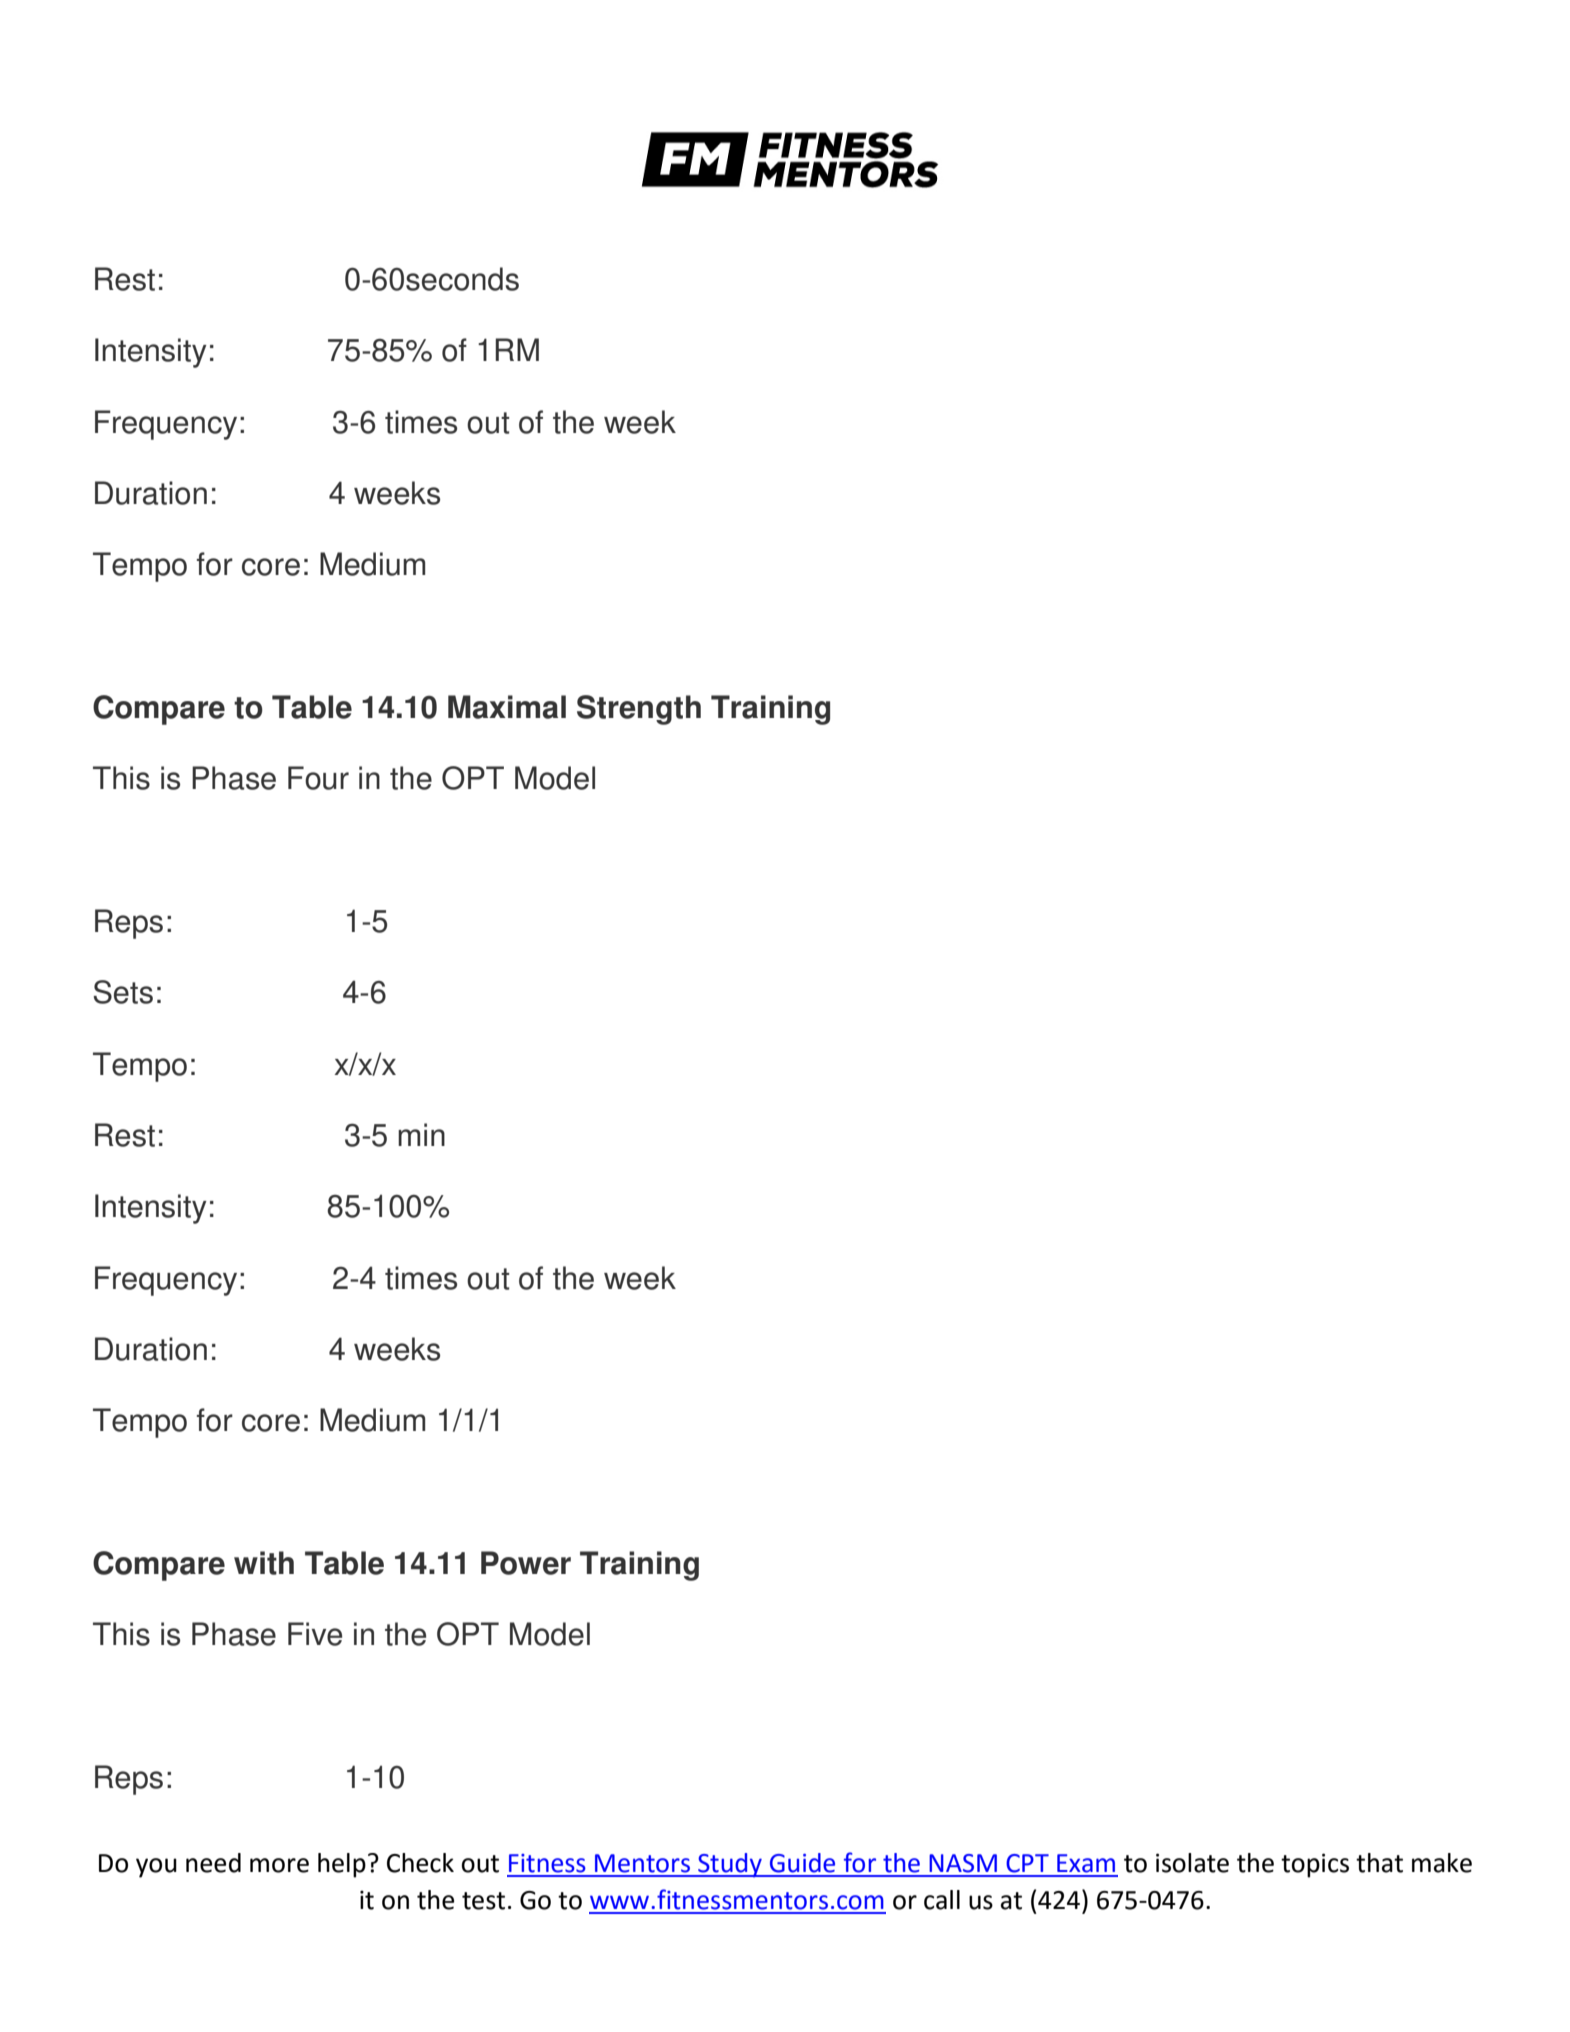 This image has height=2032, width=1570. I want to click on with, so click(264, 1563).
